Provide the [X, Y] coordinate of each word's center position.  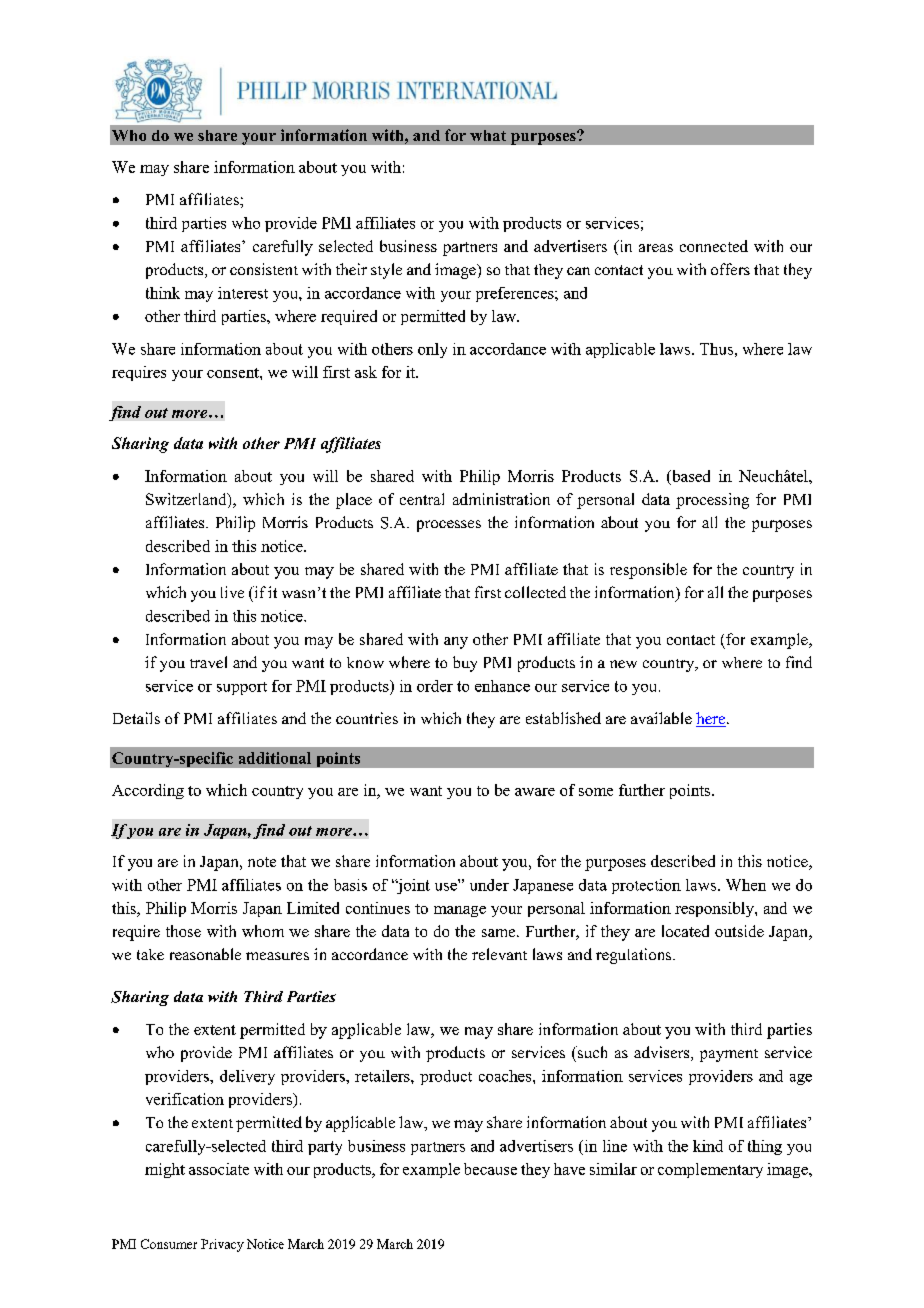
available [661, 718]
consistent [264, 269]
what [488, 135]
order [435, 686]
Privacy [222, 1245]
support [242, 688]
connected [714, 246]
